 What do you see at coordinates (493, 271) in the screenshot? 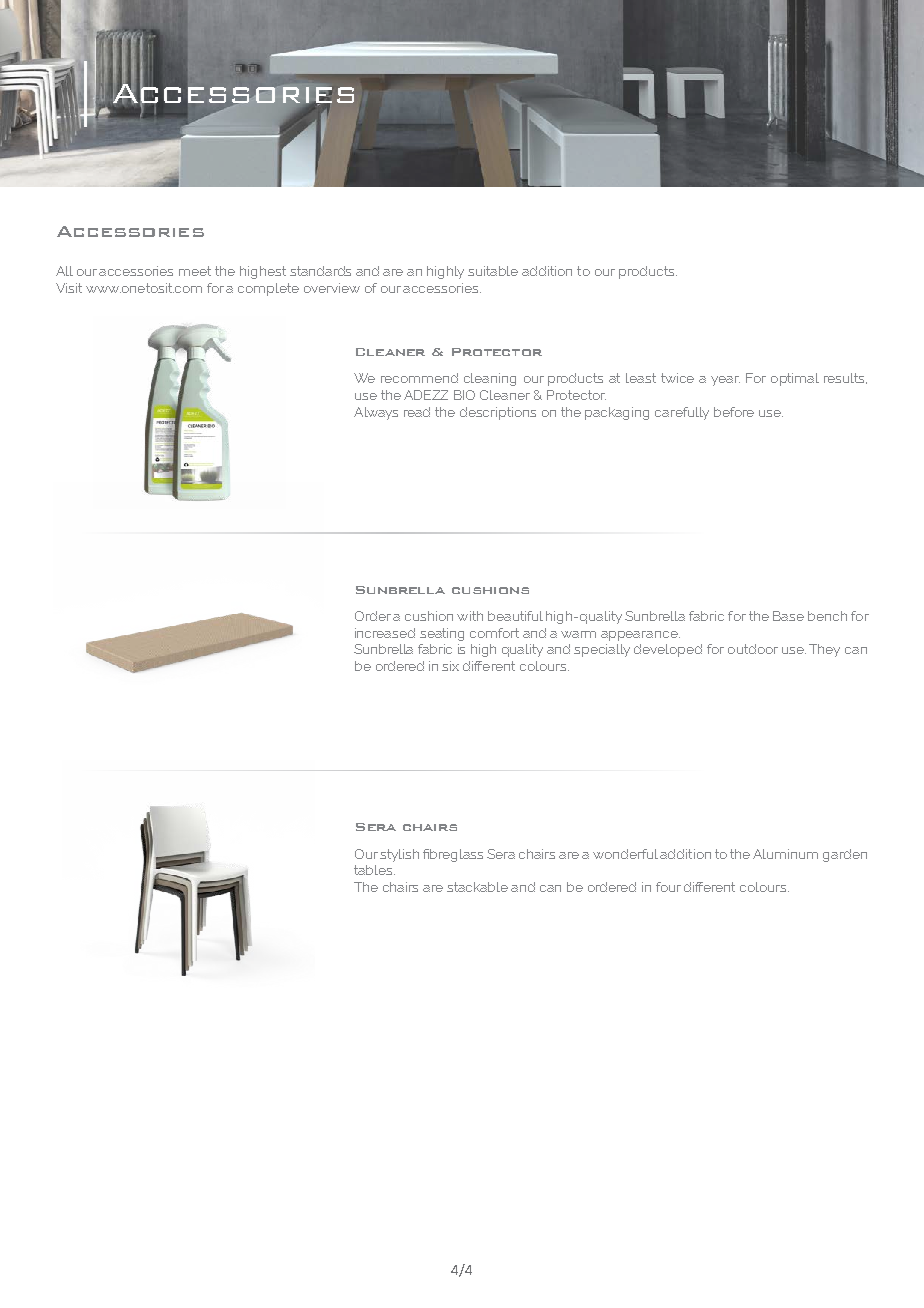
I see `suitable` at bounding box center [493, 271].
